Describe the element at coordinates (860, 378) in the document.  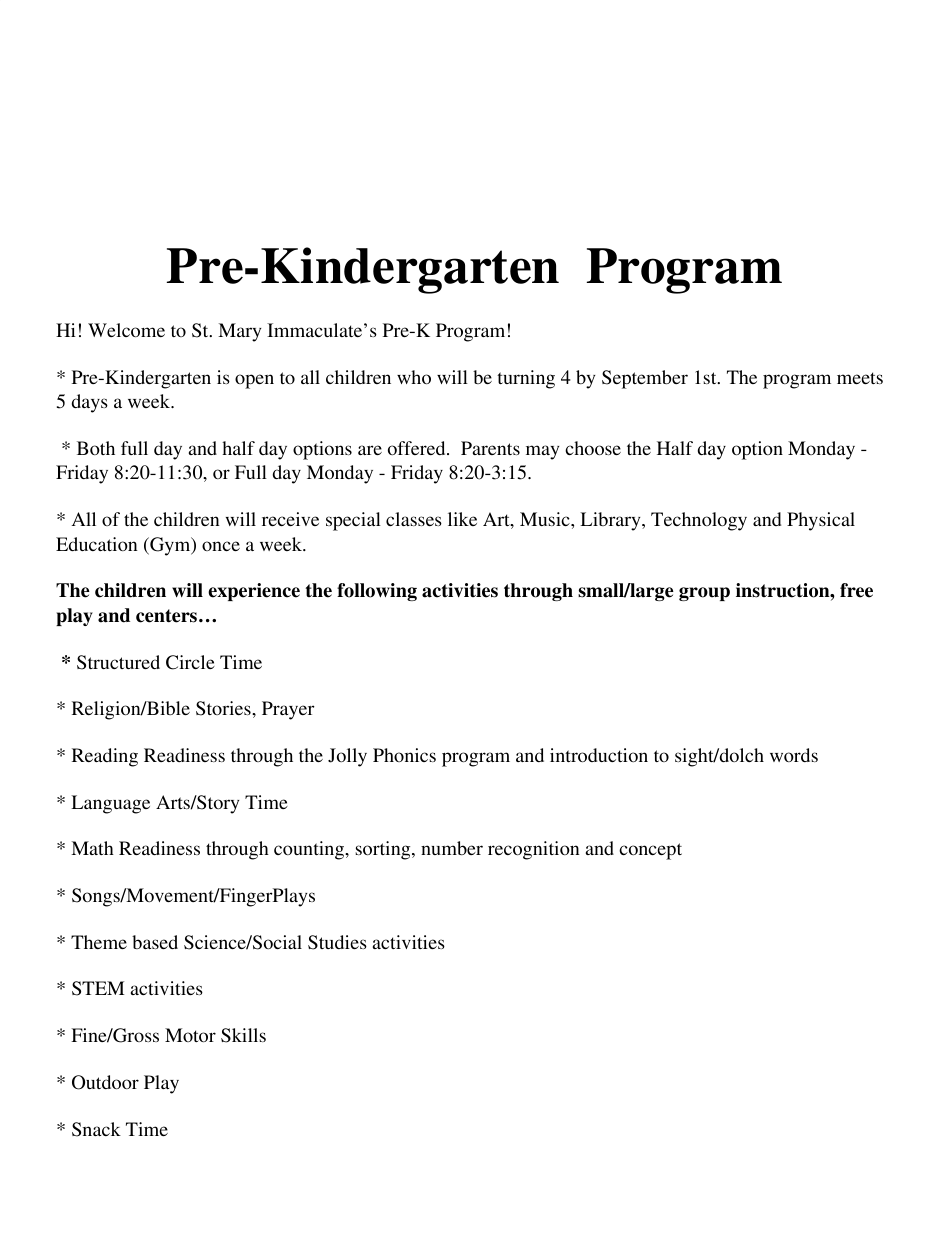
I see `meets` at that location.
